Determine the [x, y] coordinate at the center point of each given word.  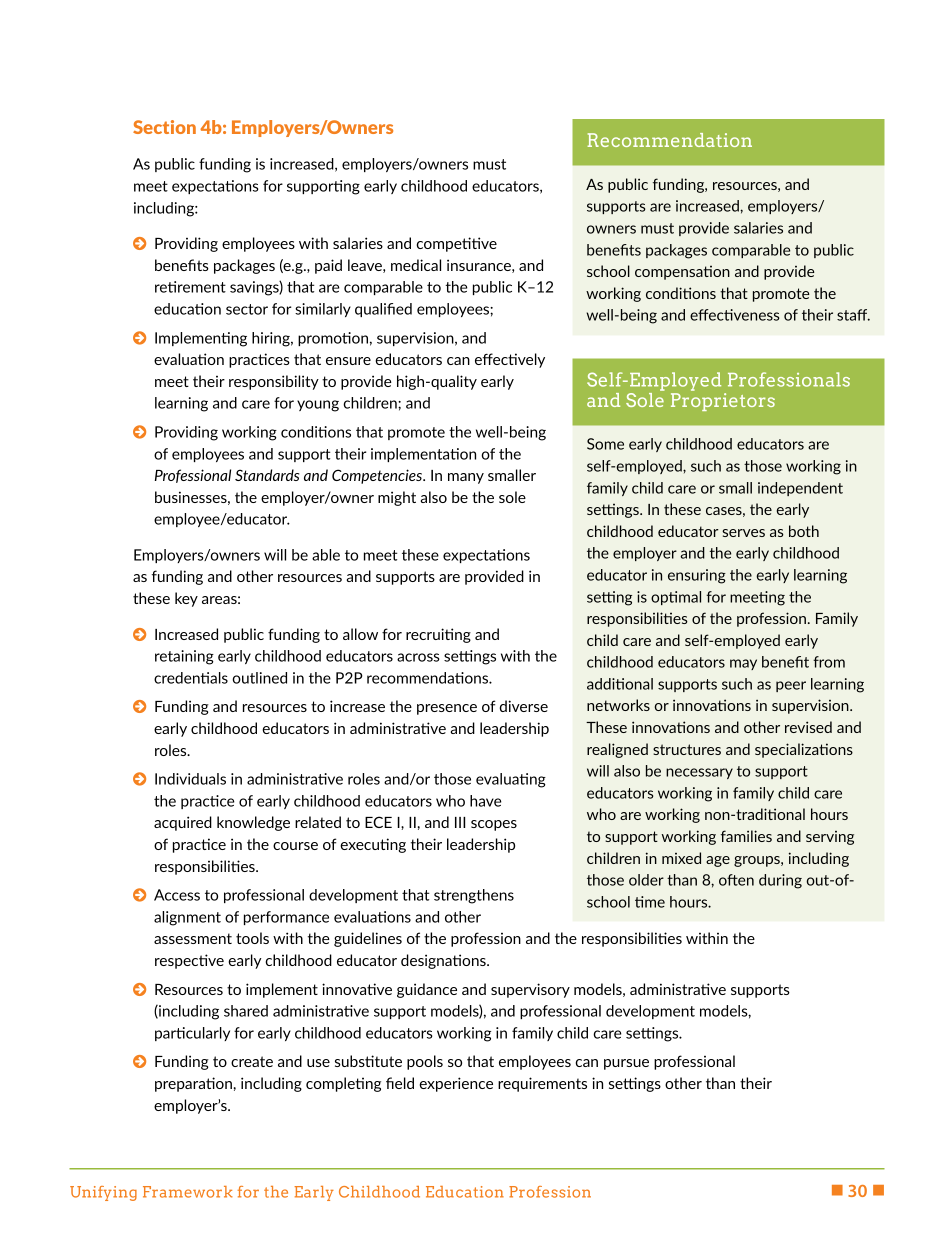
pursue [626, 1064]
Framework [188, 1192]
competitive [456, 244]
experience [456, 1084]
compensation [682, 272]
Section [164, 127]
